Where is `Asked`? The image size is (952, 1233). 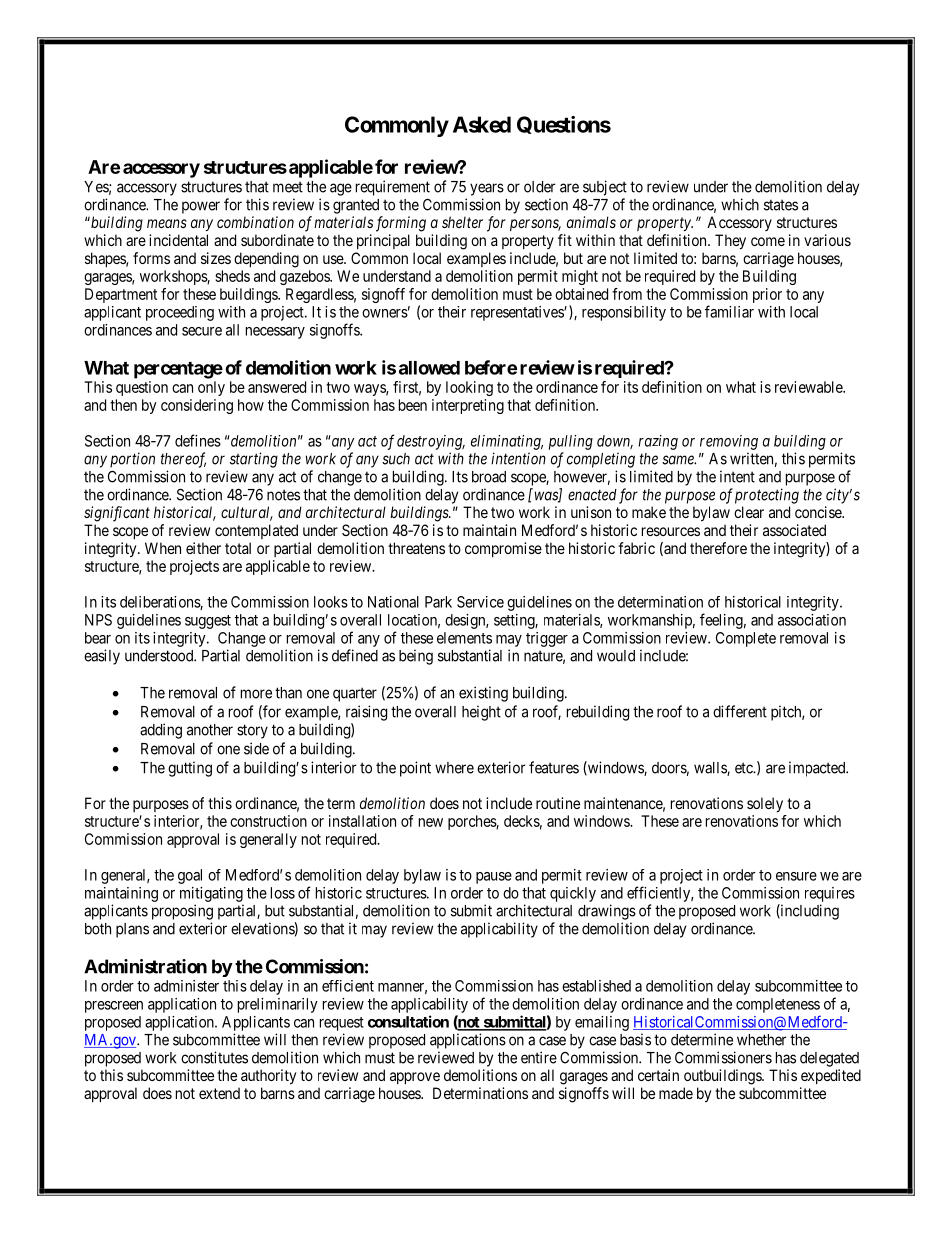 Asked is located at coordinates (482, 124).
